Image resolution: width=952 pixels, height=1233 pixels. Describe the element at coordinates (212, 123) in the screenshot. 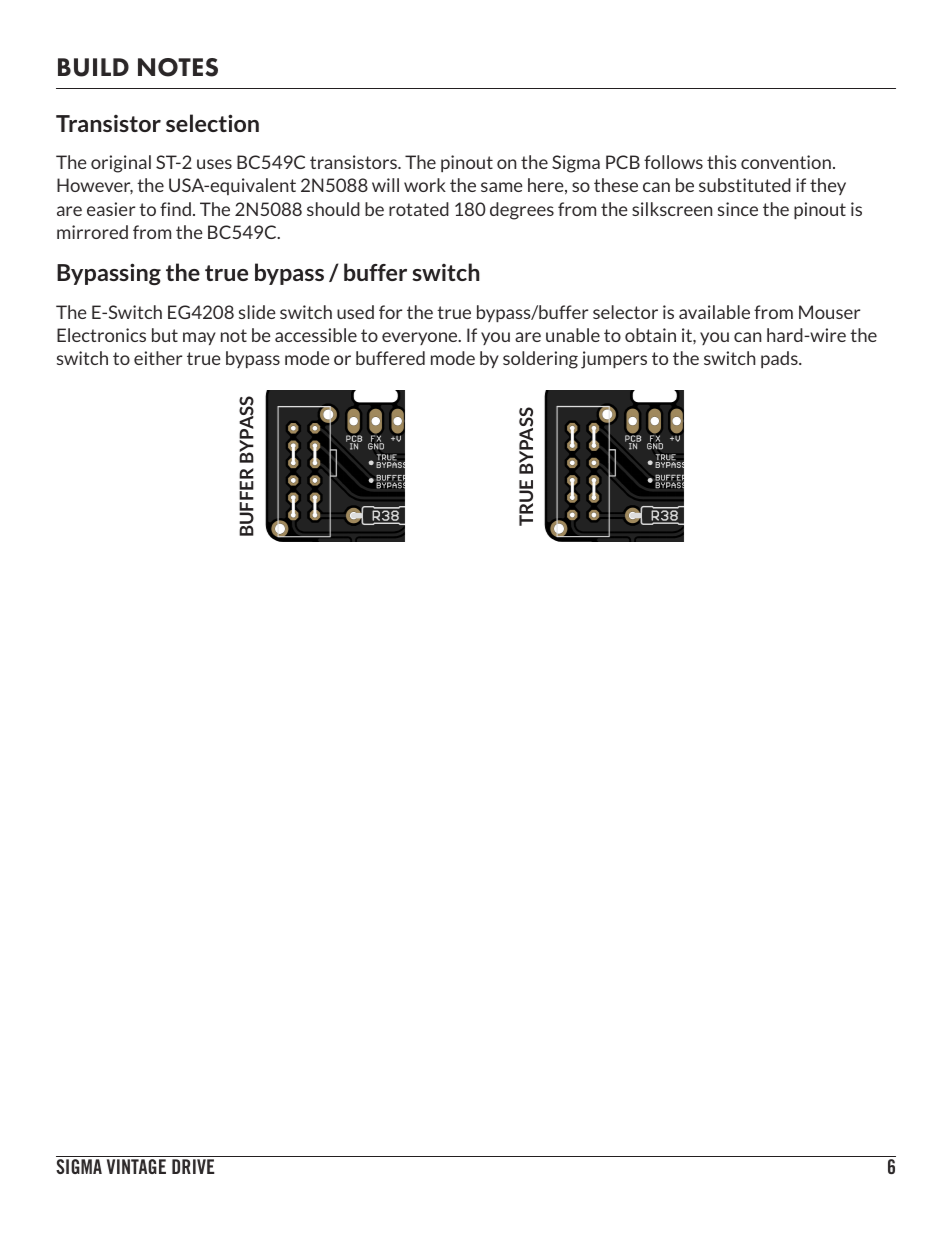

I see `selection` at that location.
